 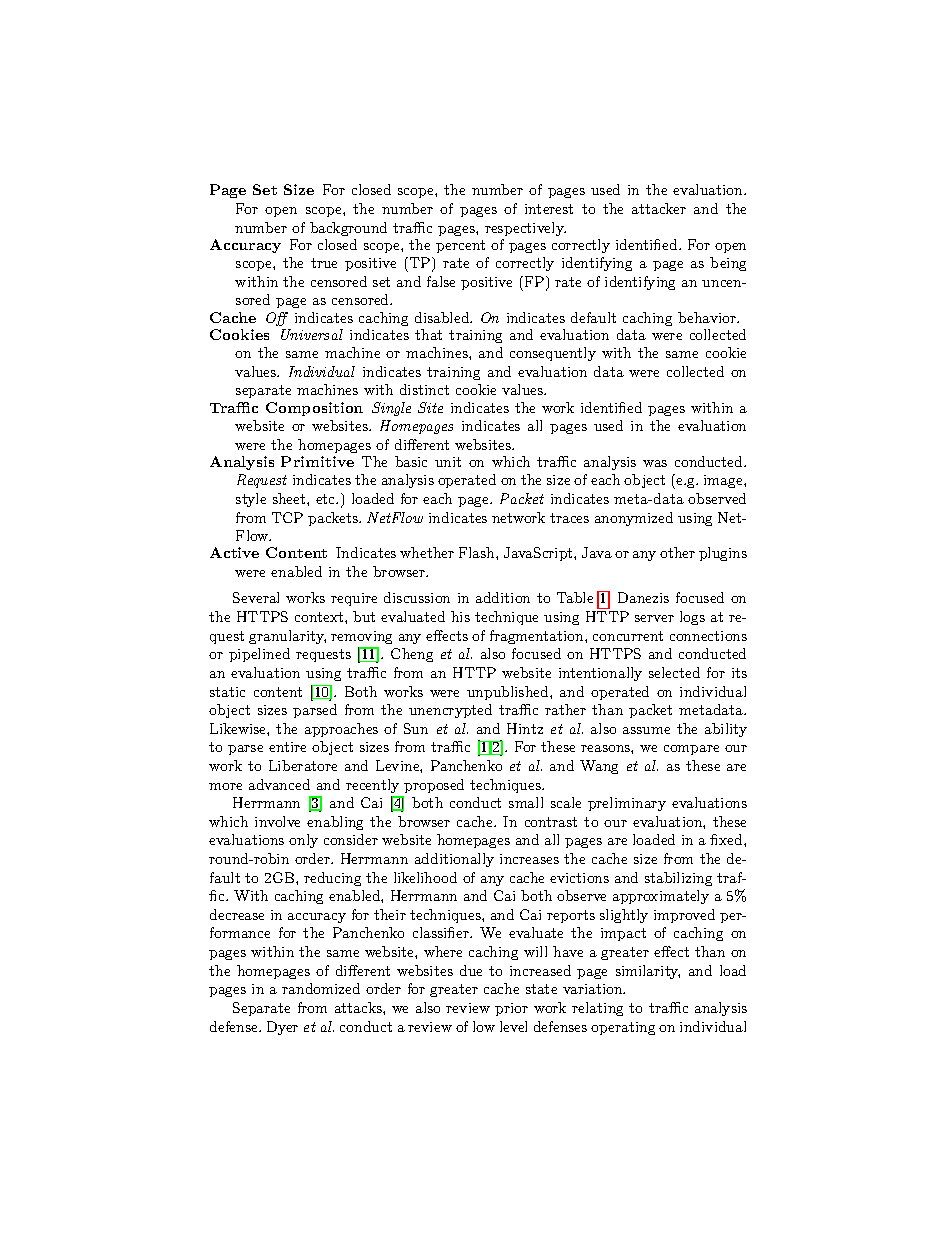 I want to click on unit, so click(x=448, y=462).
